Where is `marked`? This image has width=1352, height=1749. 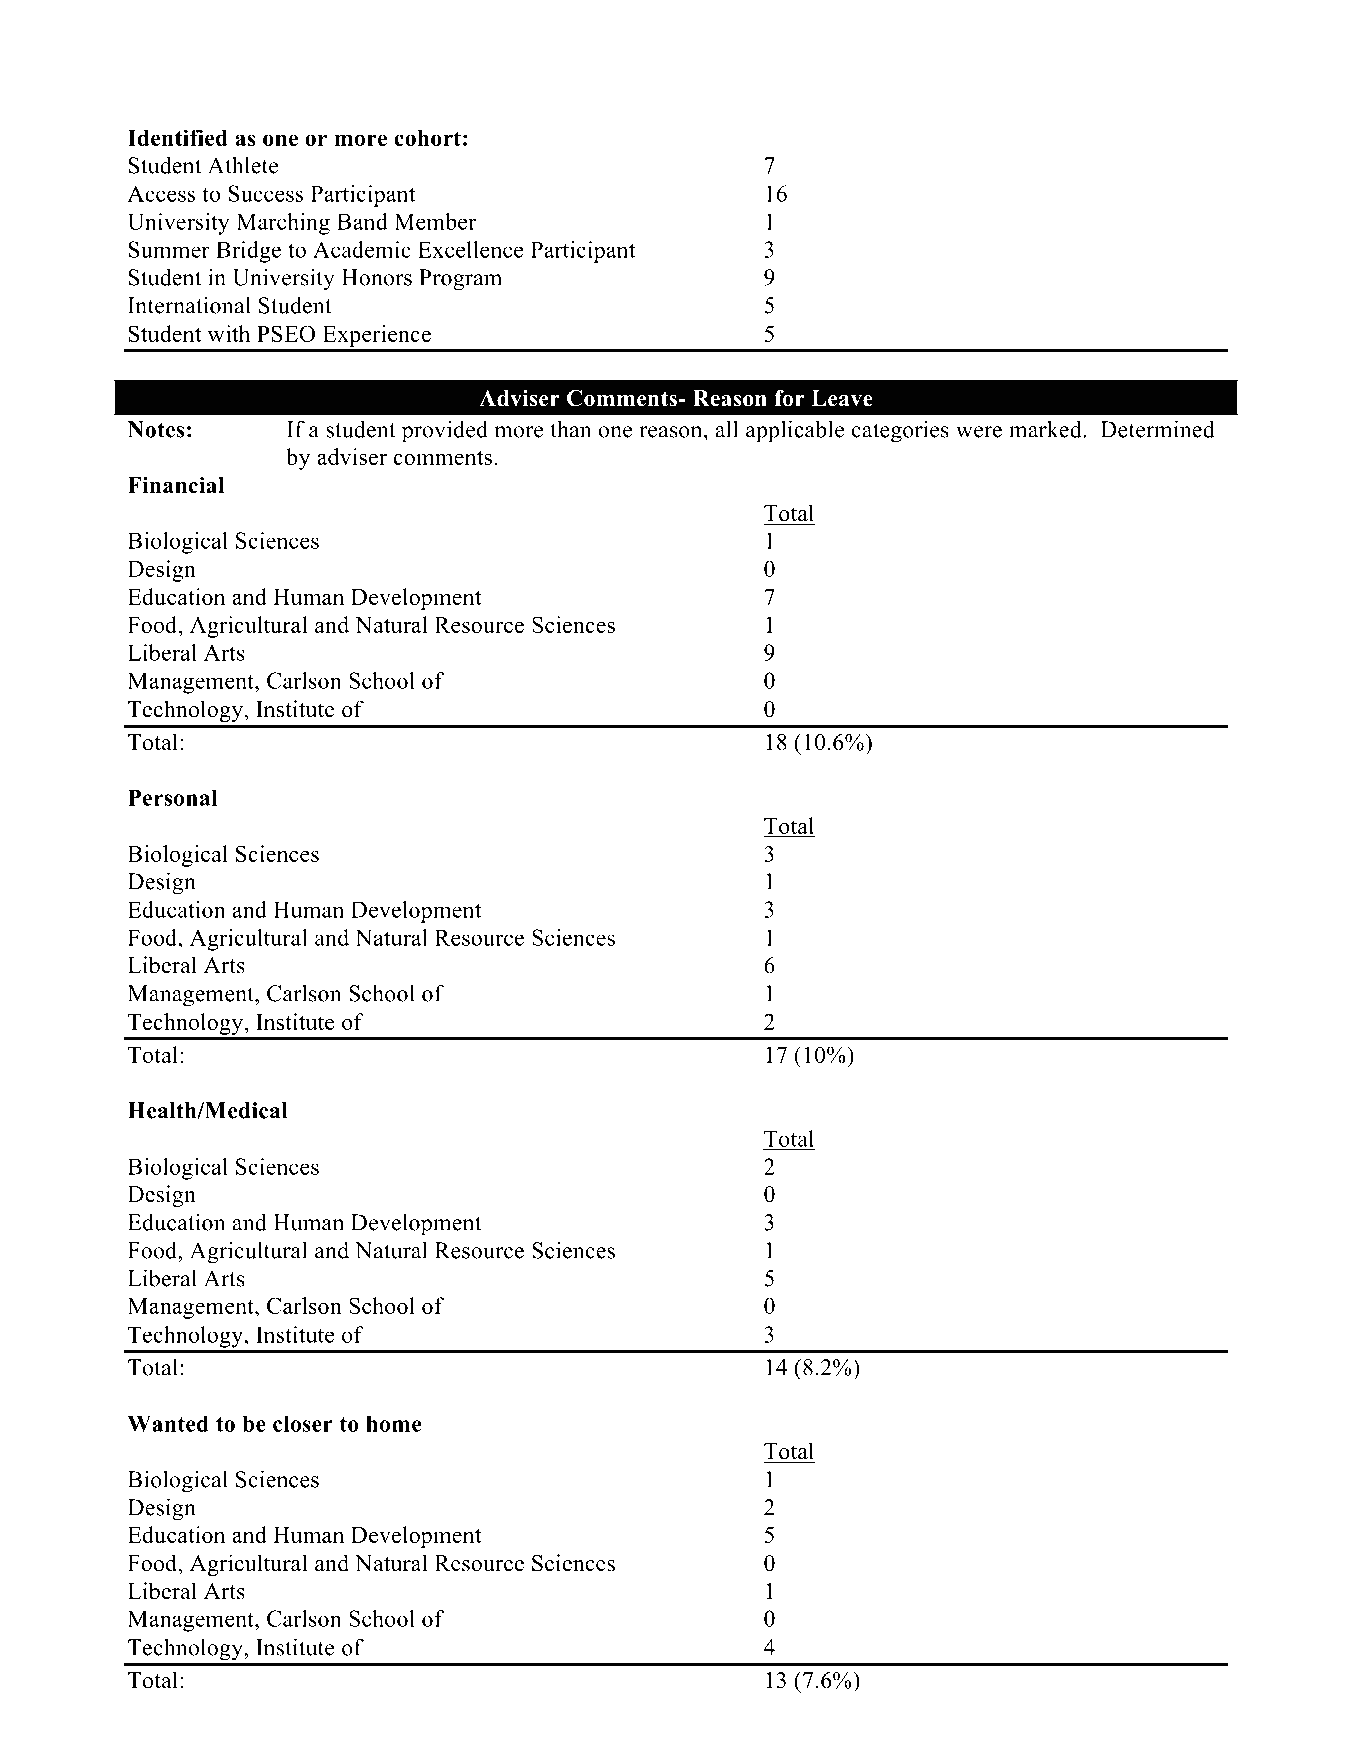
marked is located at coordinates (1046, 429).
